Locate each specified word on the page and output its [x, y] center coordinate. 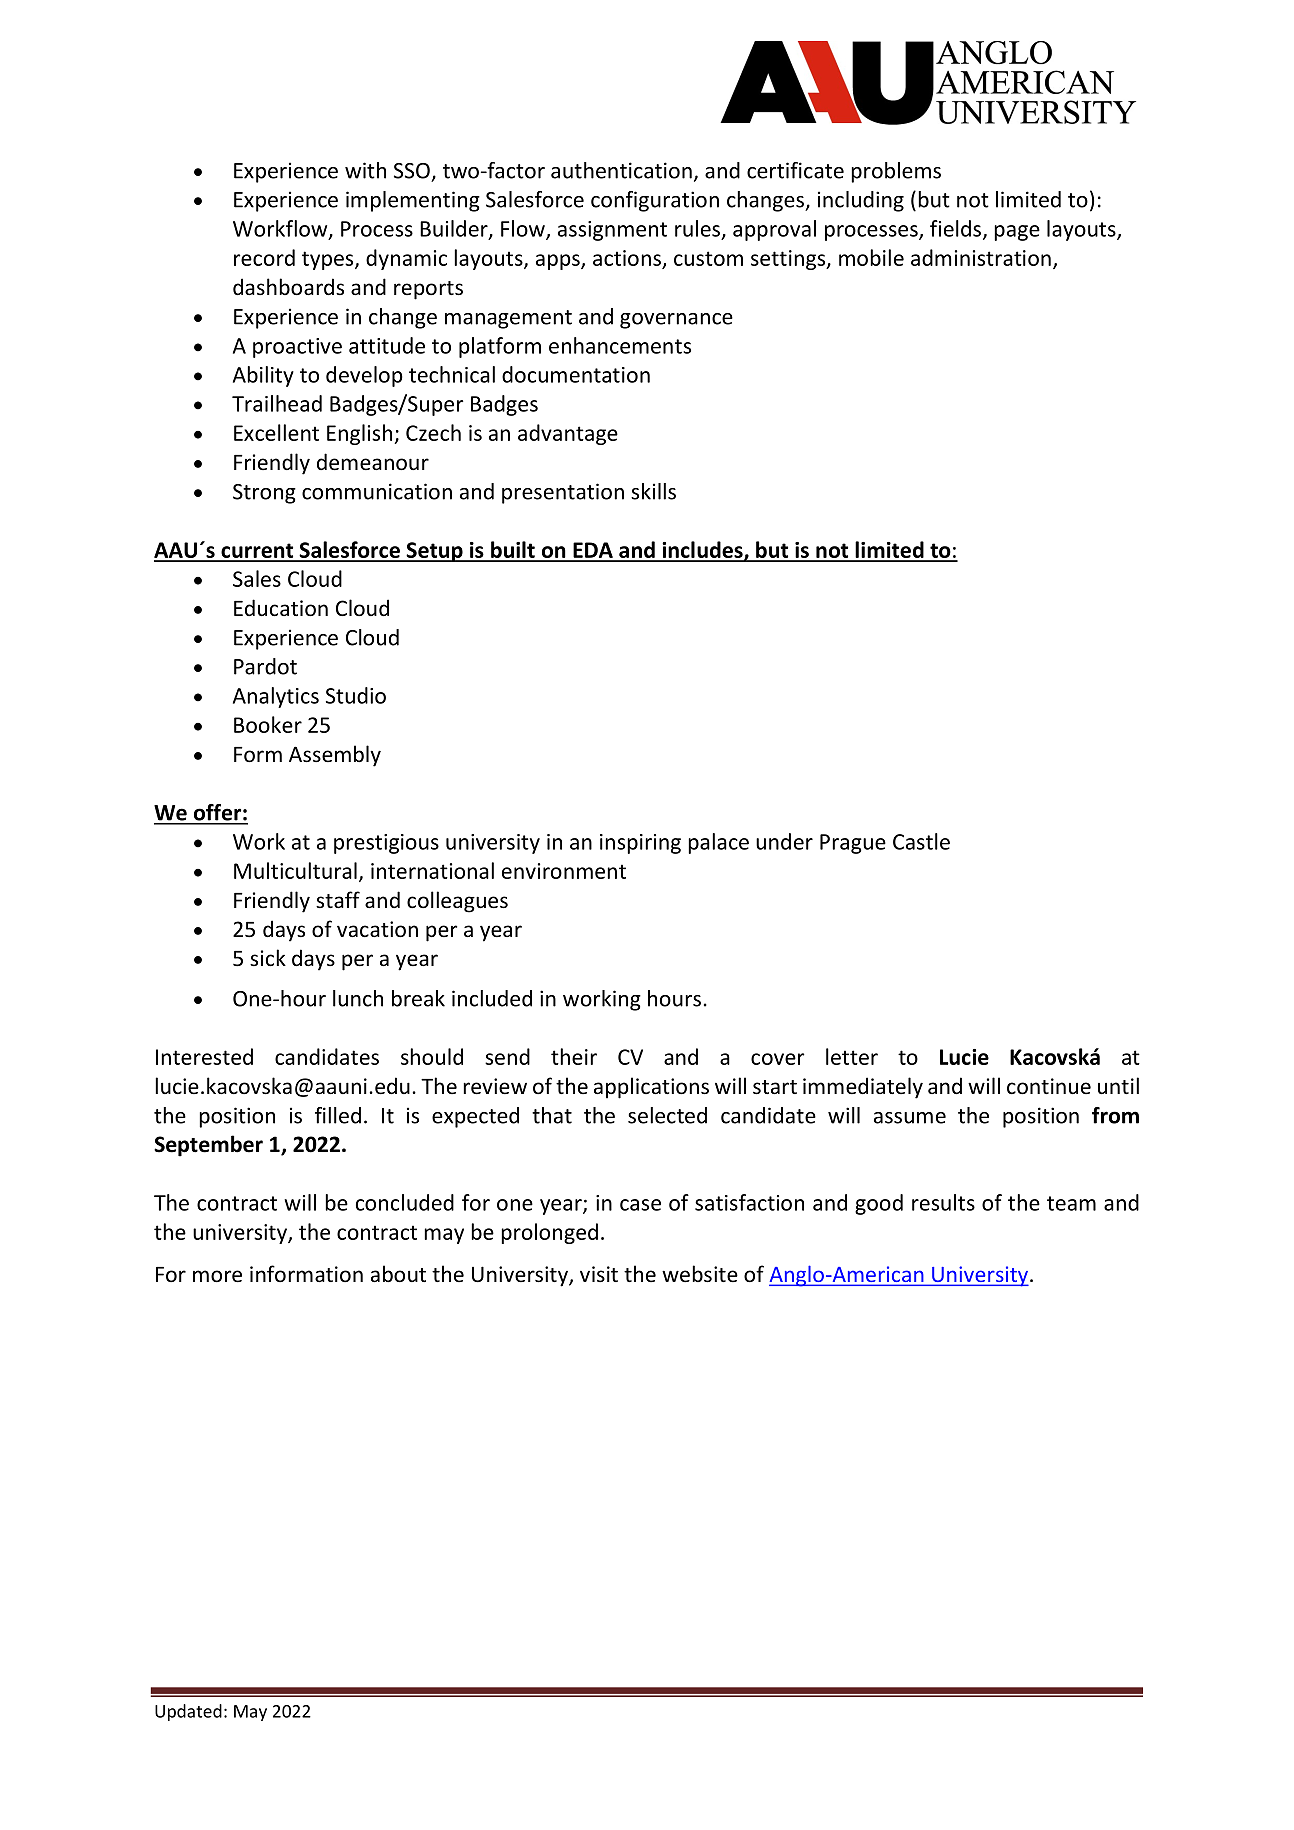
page [1017, 233]
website [700, 1274]
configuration [655, 201]
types [329, 260]
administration [981, 257]
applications [651, 1088]
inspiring [640, 844]
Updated [188, 1712]
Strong [264, 494]
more [217, 1276]
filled [338, 1115]
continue [1049, 1086]
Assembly [335, 756]
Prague [853, 844]
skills [653, 491]
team [1071, 1203]
